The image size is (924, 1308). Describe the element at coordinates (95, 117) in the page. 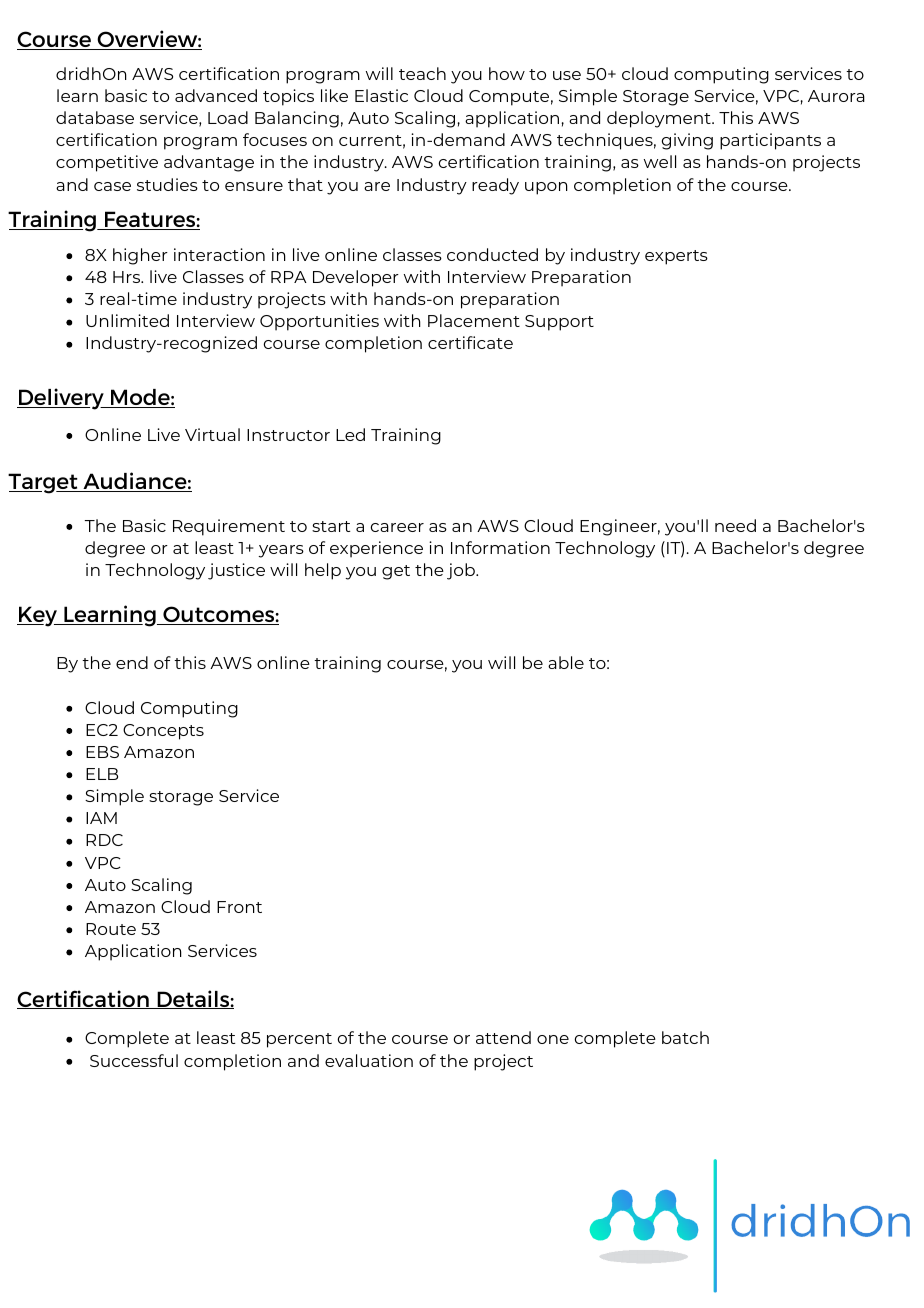

I see `database` at that location.
